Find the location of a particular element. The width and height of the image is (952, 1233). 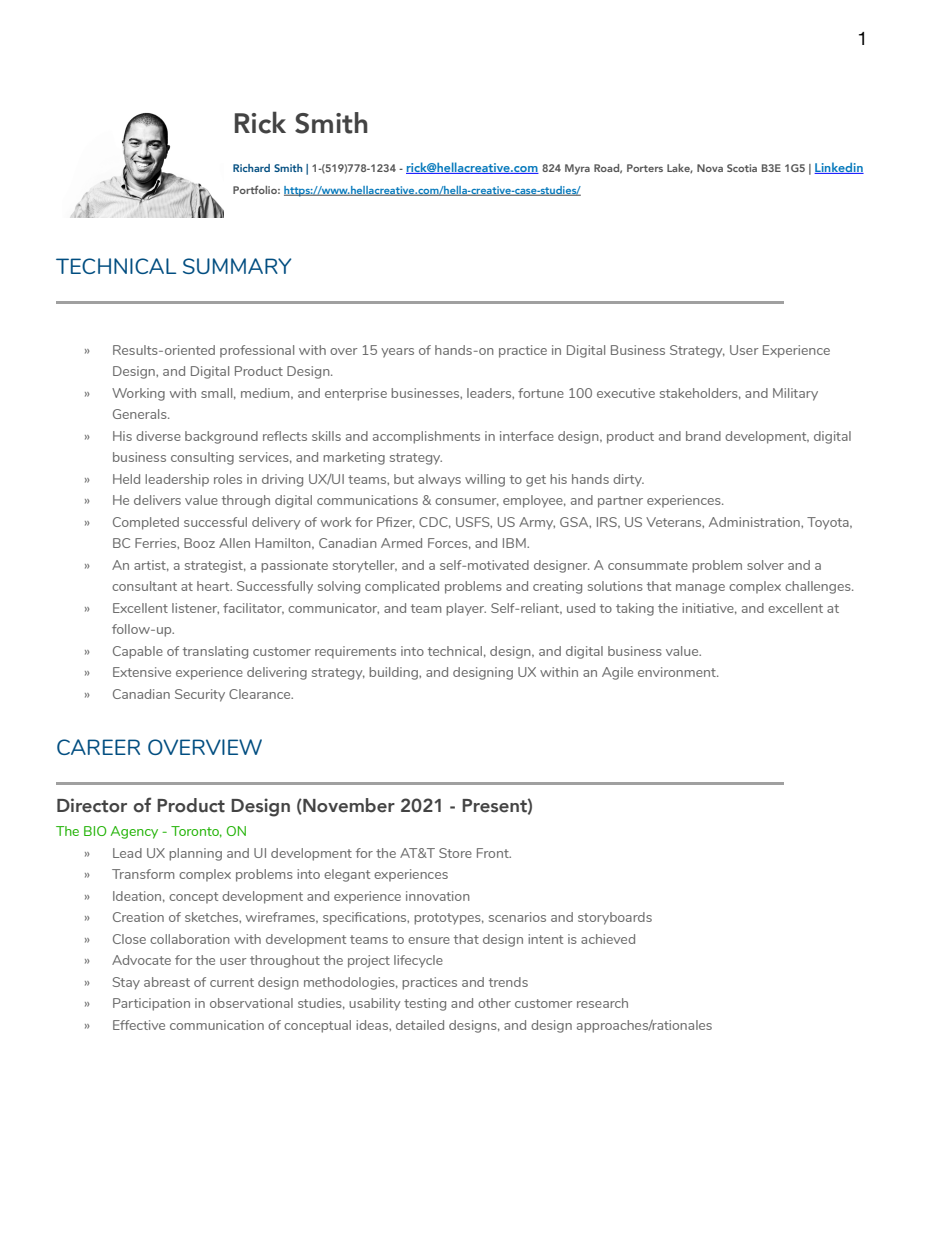

professional is located at coordinates (257, 351).
